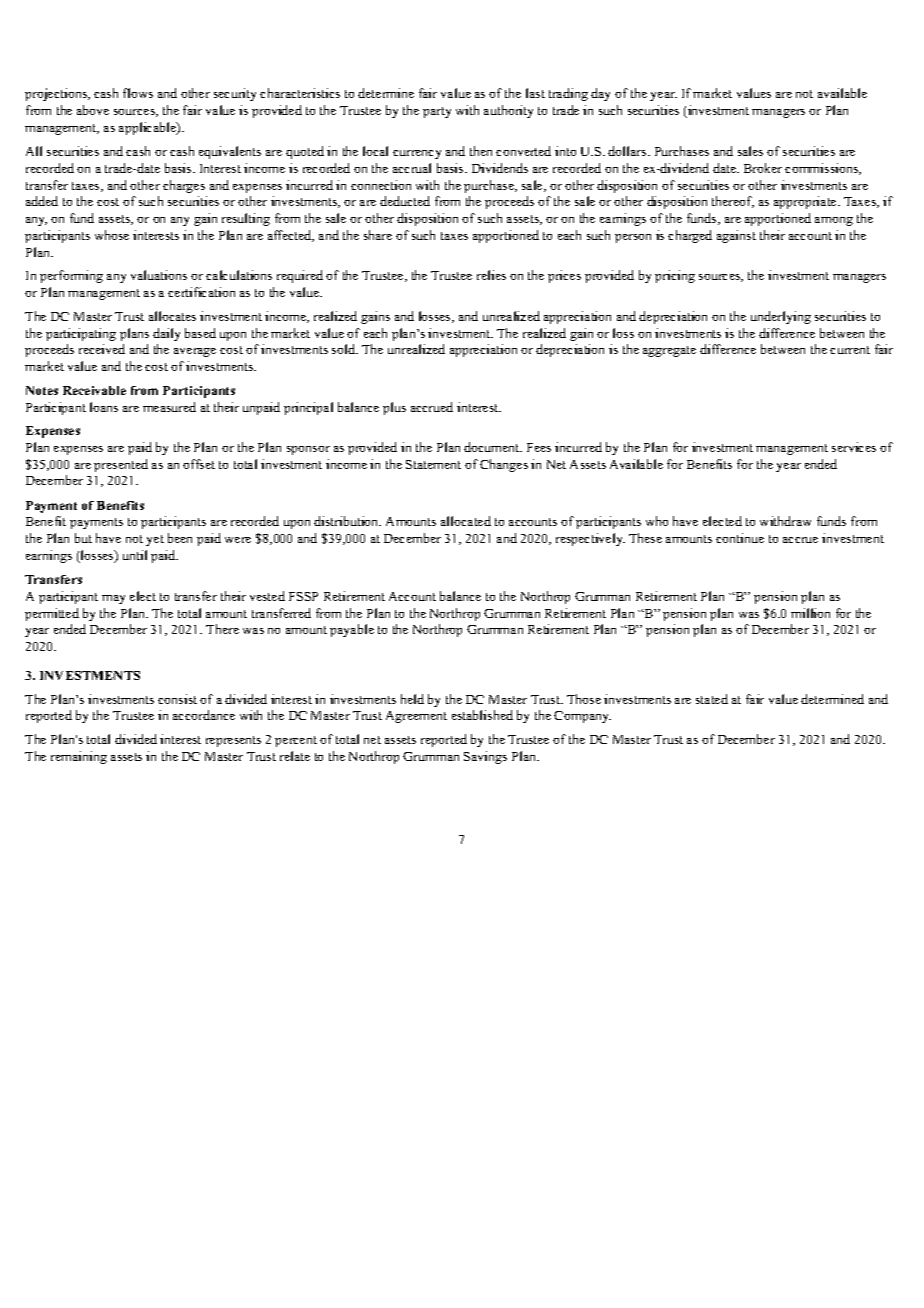  Describe the element at coordinates (394, 408) in the screenshot. I see `plus` at that location.
